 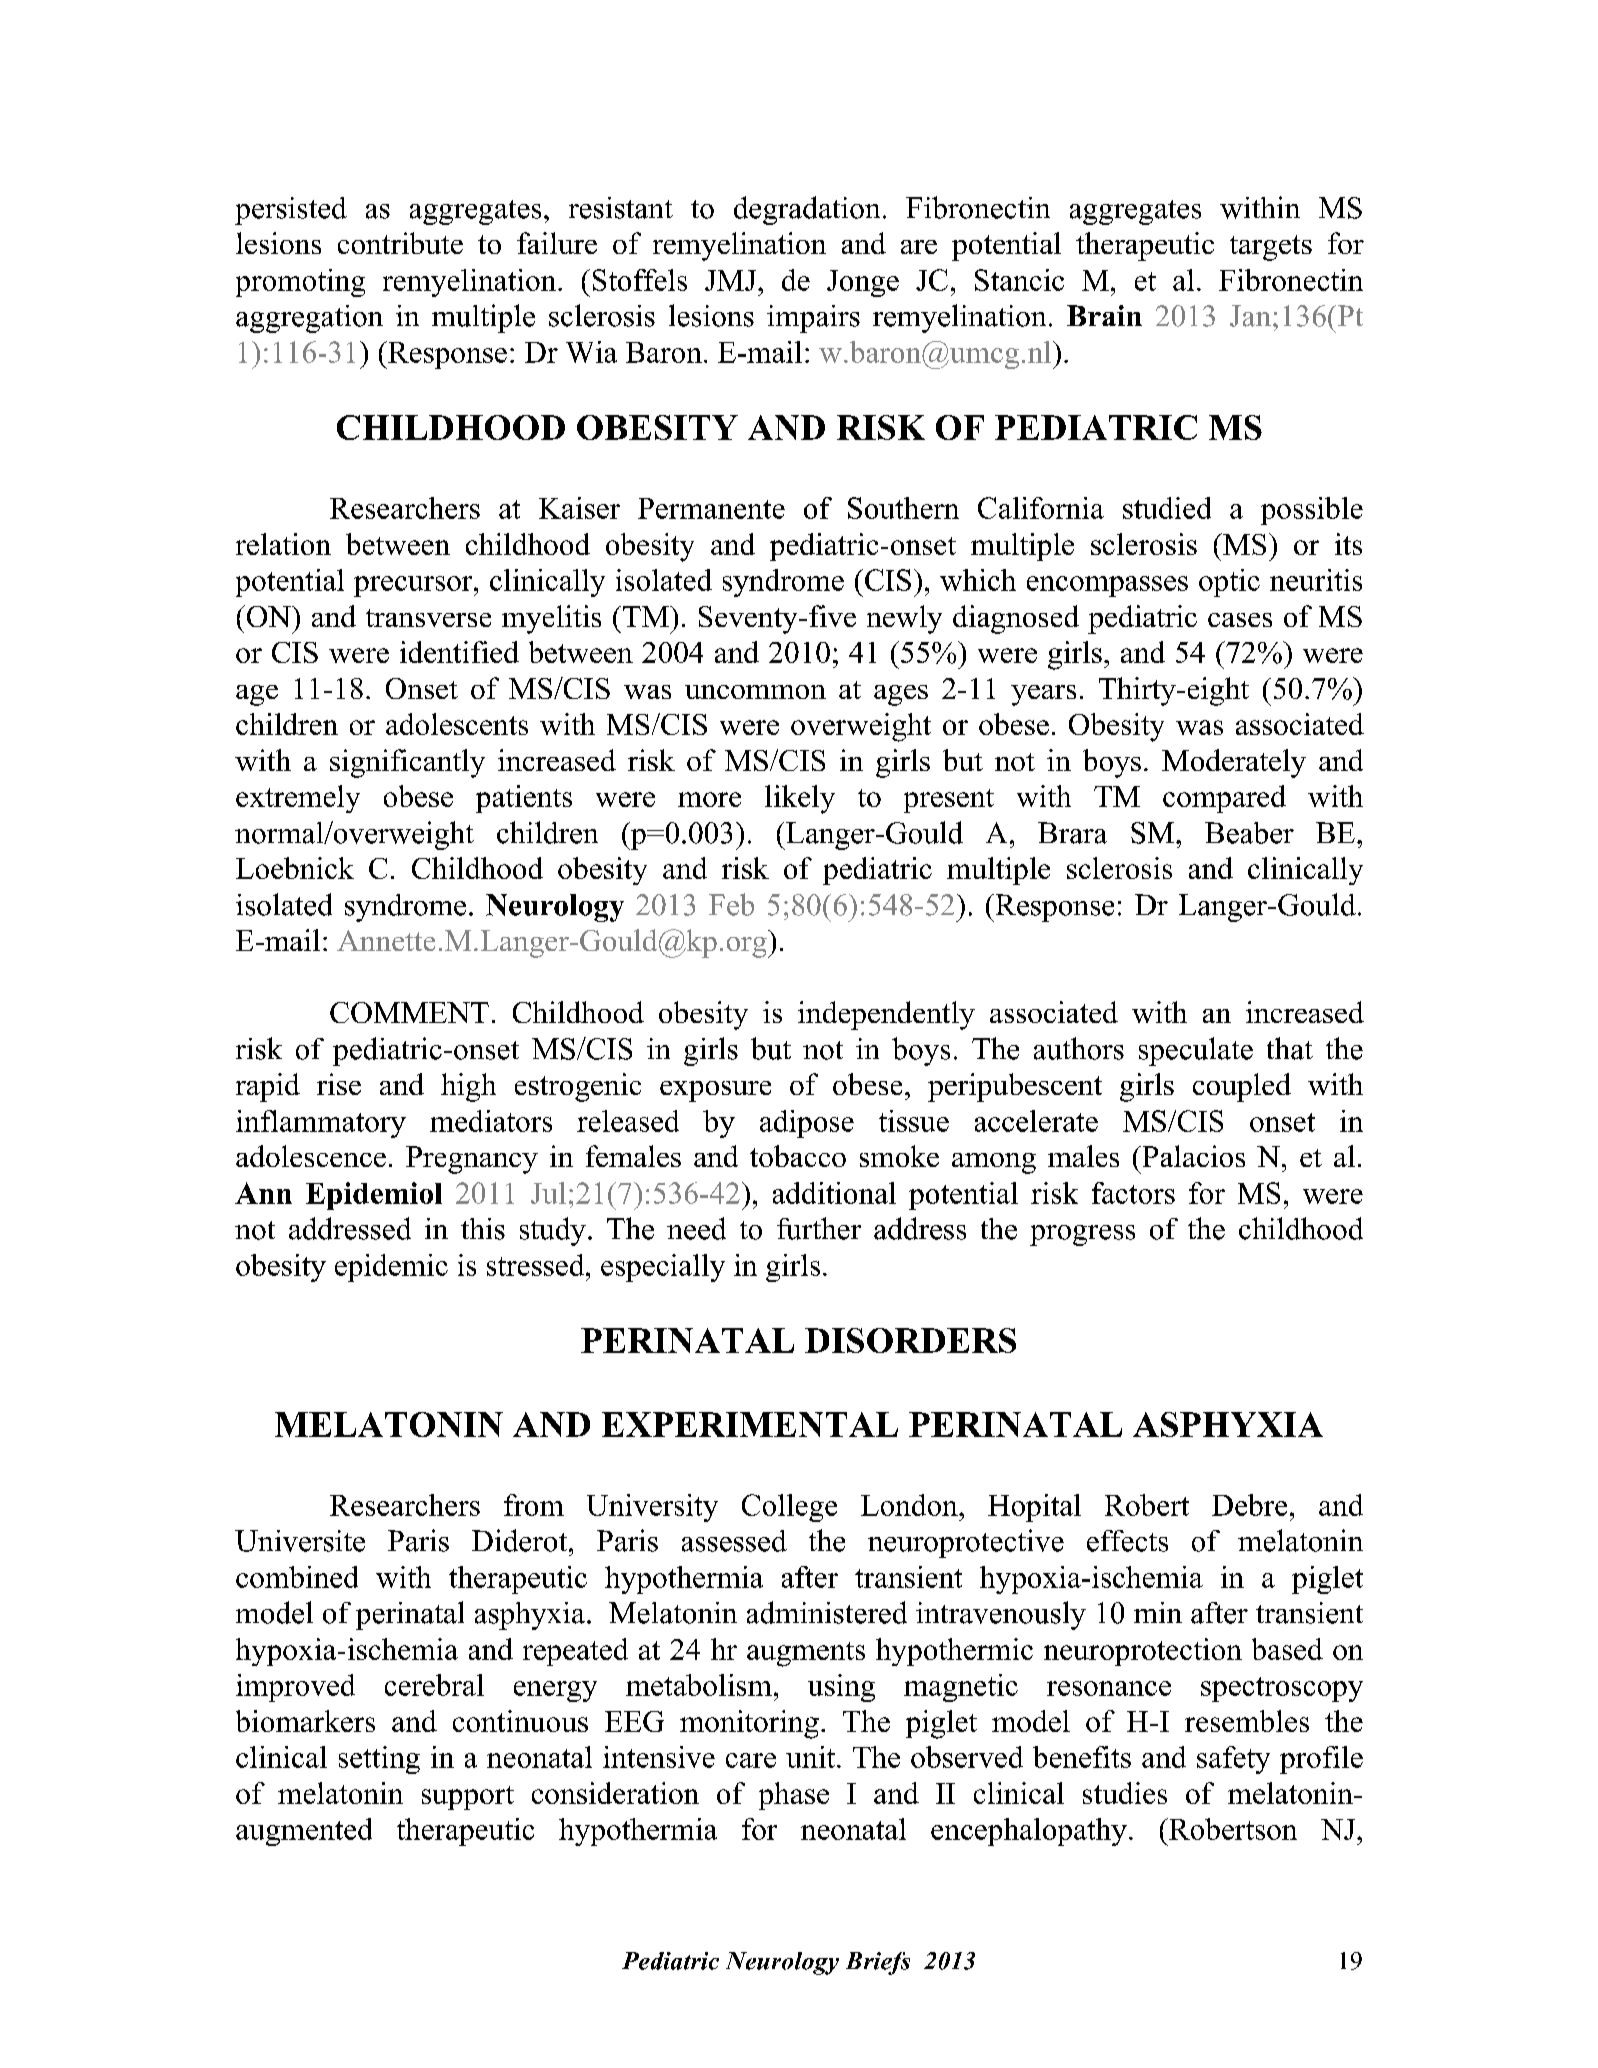 What do you see at coordinates (1127, 1541) in the screenshot?
I see `effects` at bounding box center [1127, 1541].
